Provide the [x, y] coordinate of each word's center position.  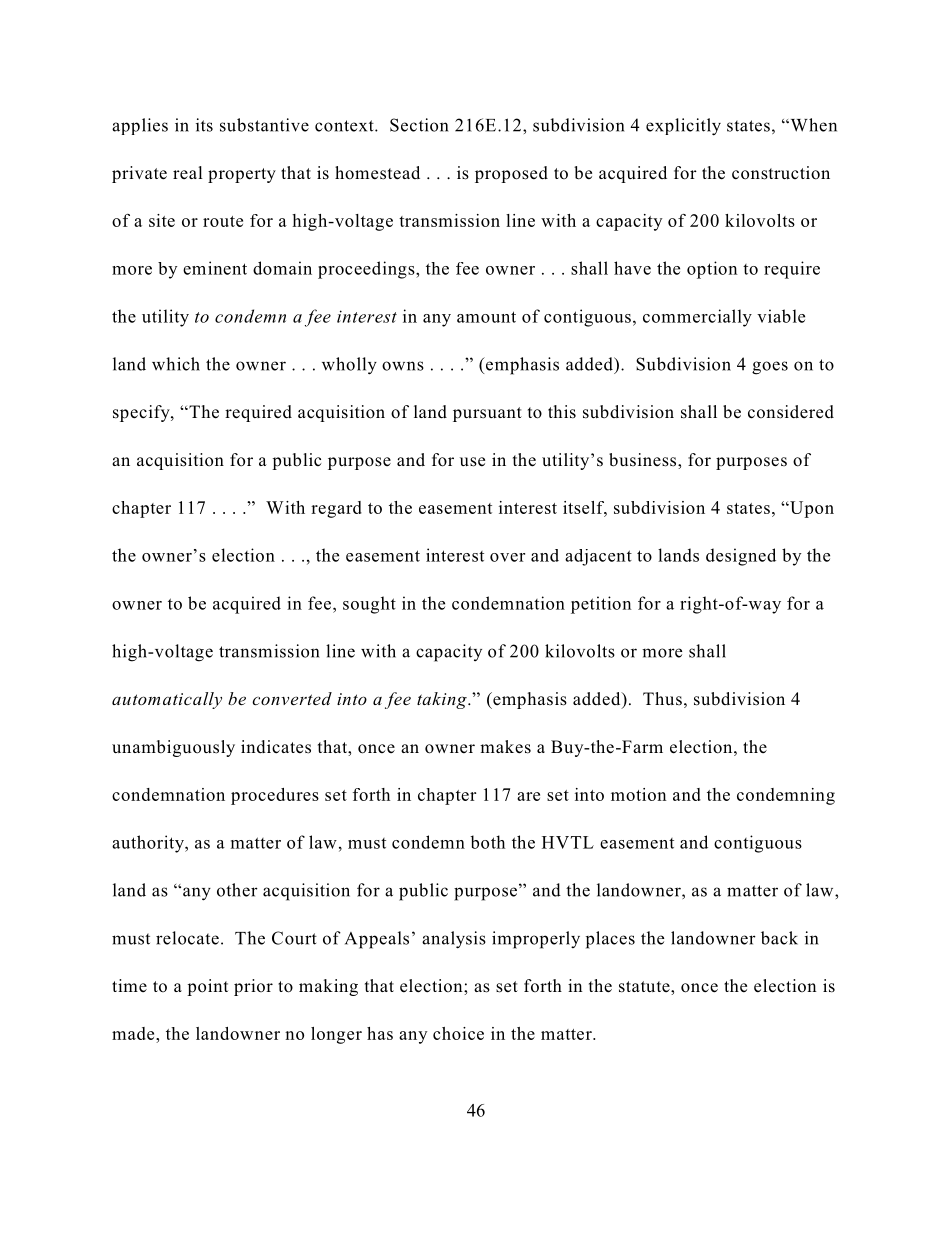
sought [369, 605]
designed [741, 557]
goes [770, 368]
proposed [511, 174]
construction [781, 173]
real [188, 172]
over [507, 557]
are [528, 796]
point [207, 987]
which [176, 364]
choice [458, 1033]
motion [639, 794]
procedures [275, 796]
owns [403, 366]
